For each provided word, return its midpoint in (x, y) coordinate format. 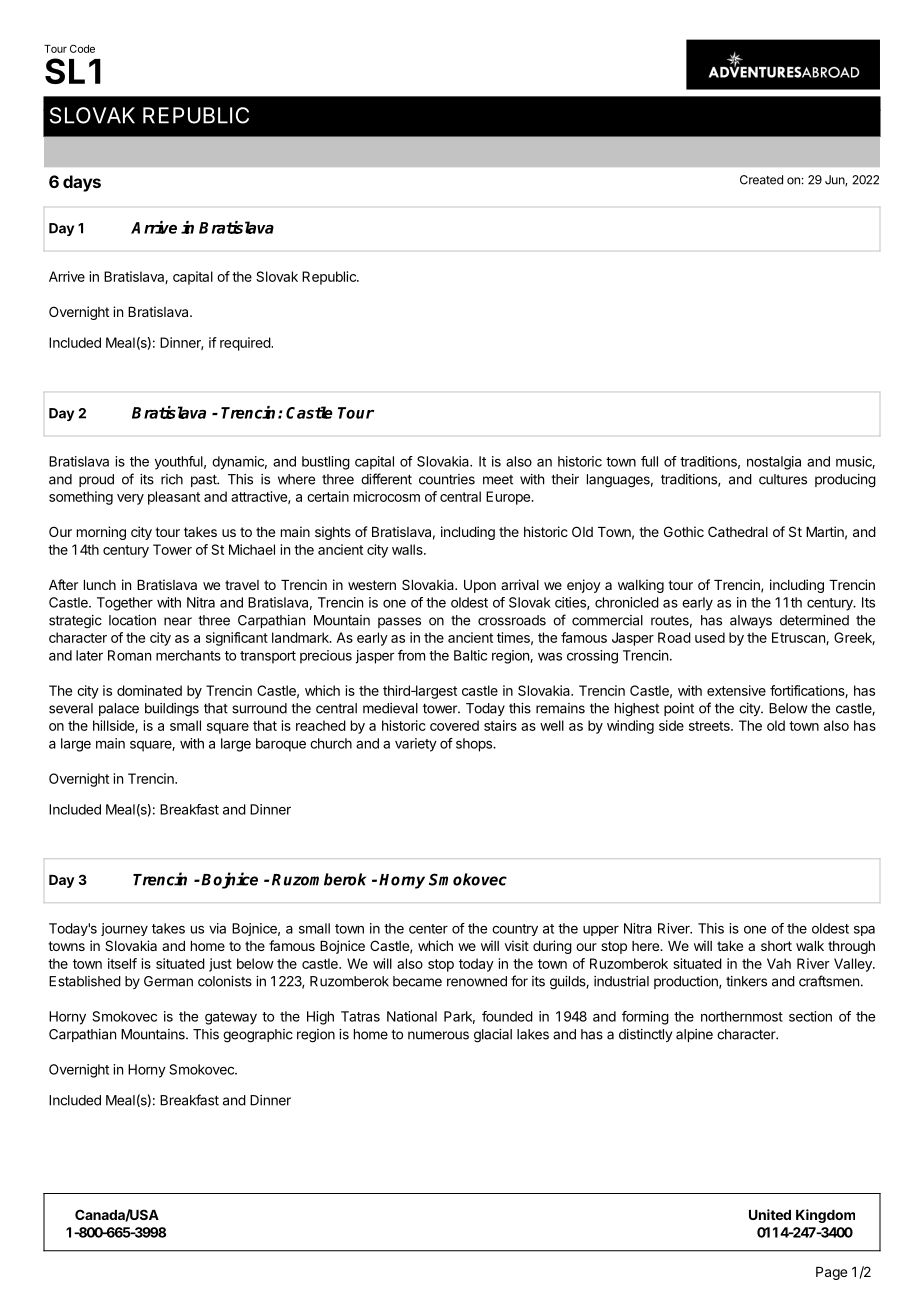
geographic (258, 1036)
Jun (835, 180)
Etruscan (799, 638)
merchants (188, 655)
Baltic (470, 655)
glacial (493, 1036)
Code (82, 48)
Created (761, 180)
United (770, 1214)
